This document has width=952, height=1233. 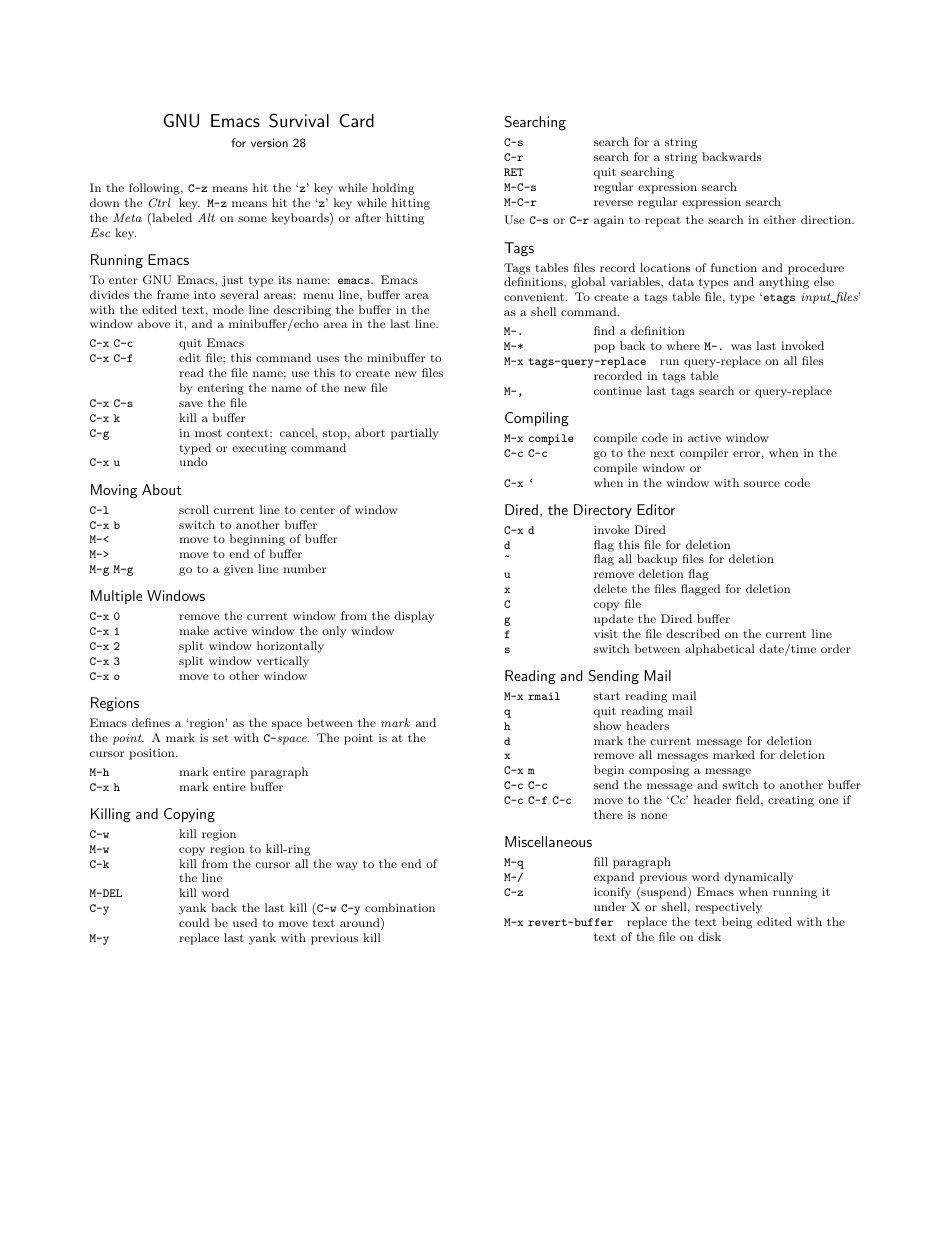 I want to click on either, so click(x=780, y=219).
